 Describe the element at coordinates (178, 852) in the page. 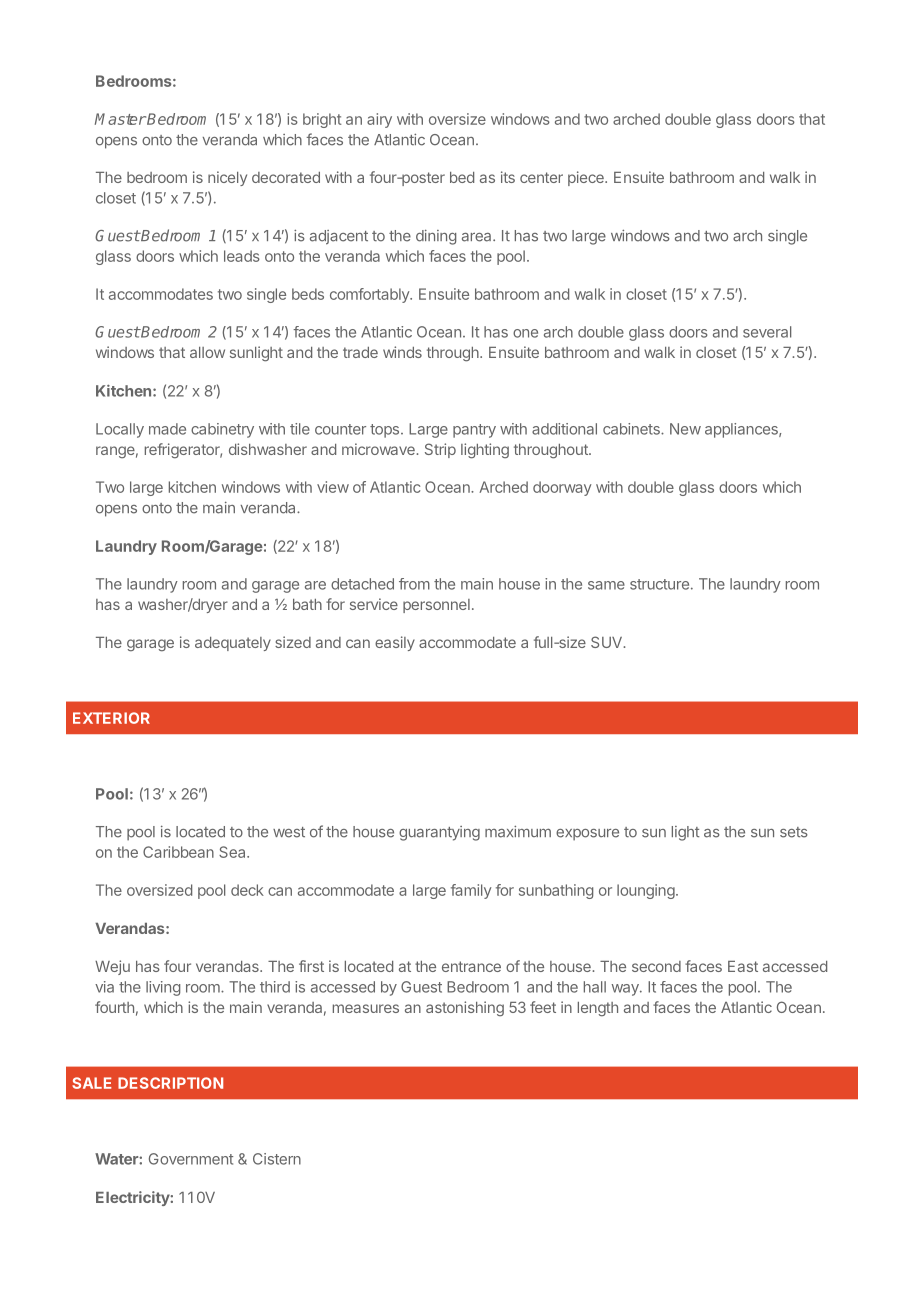

I see `Caribbean` at that location.
